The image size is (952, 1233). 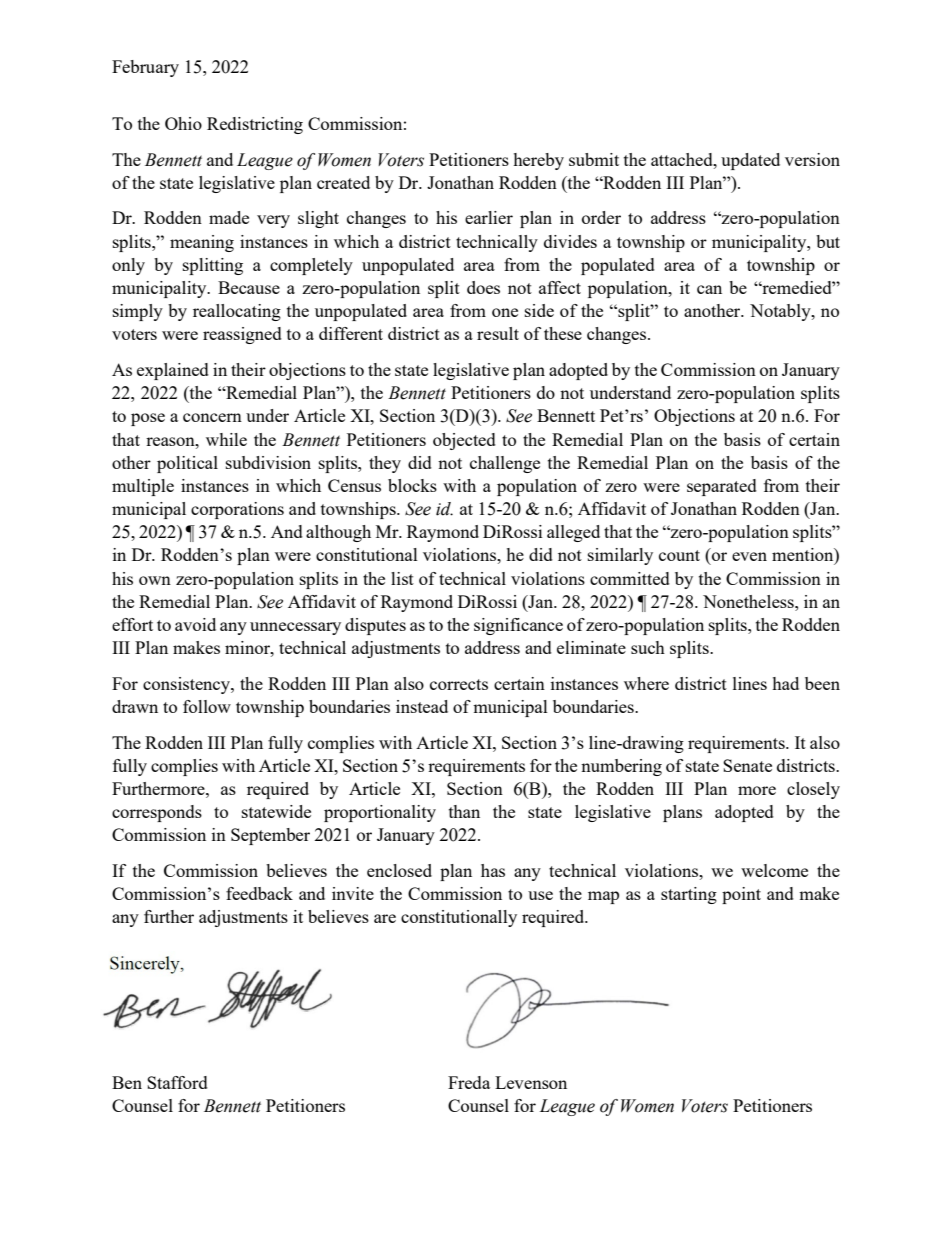 What do you see at coordinates (750, 161) in the document?
I see `updated` at bounding box center [750, 161].
